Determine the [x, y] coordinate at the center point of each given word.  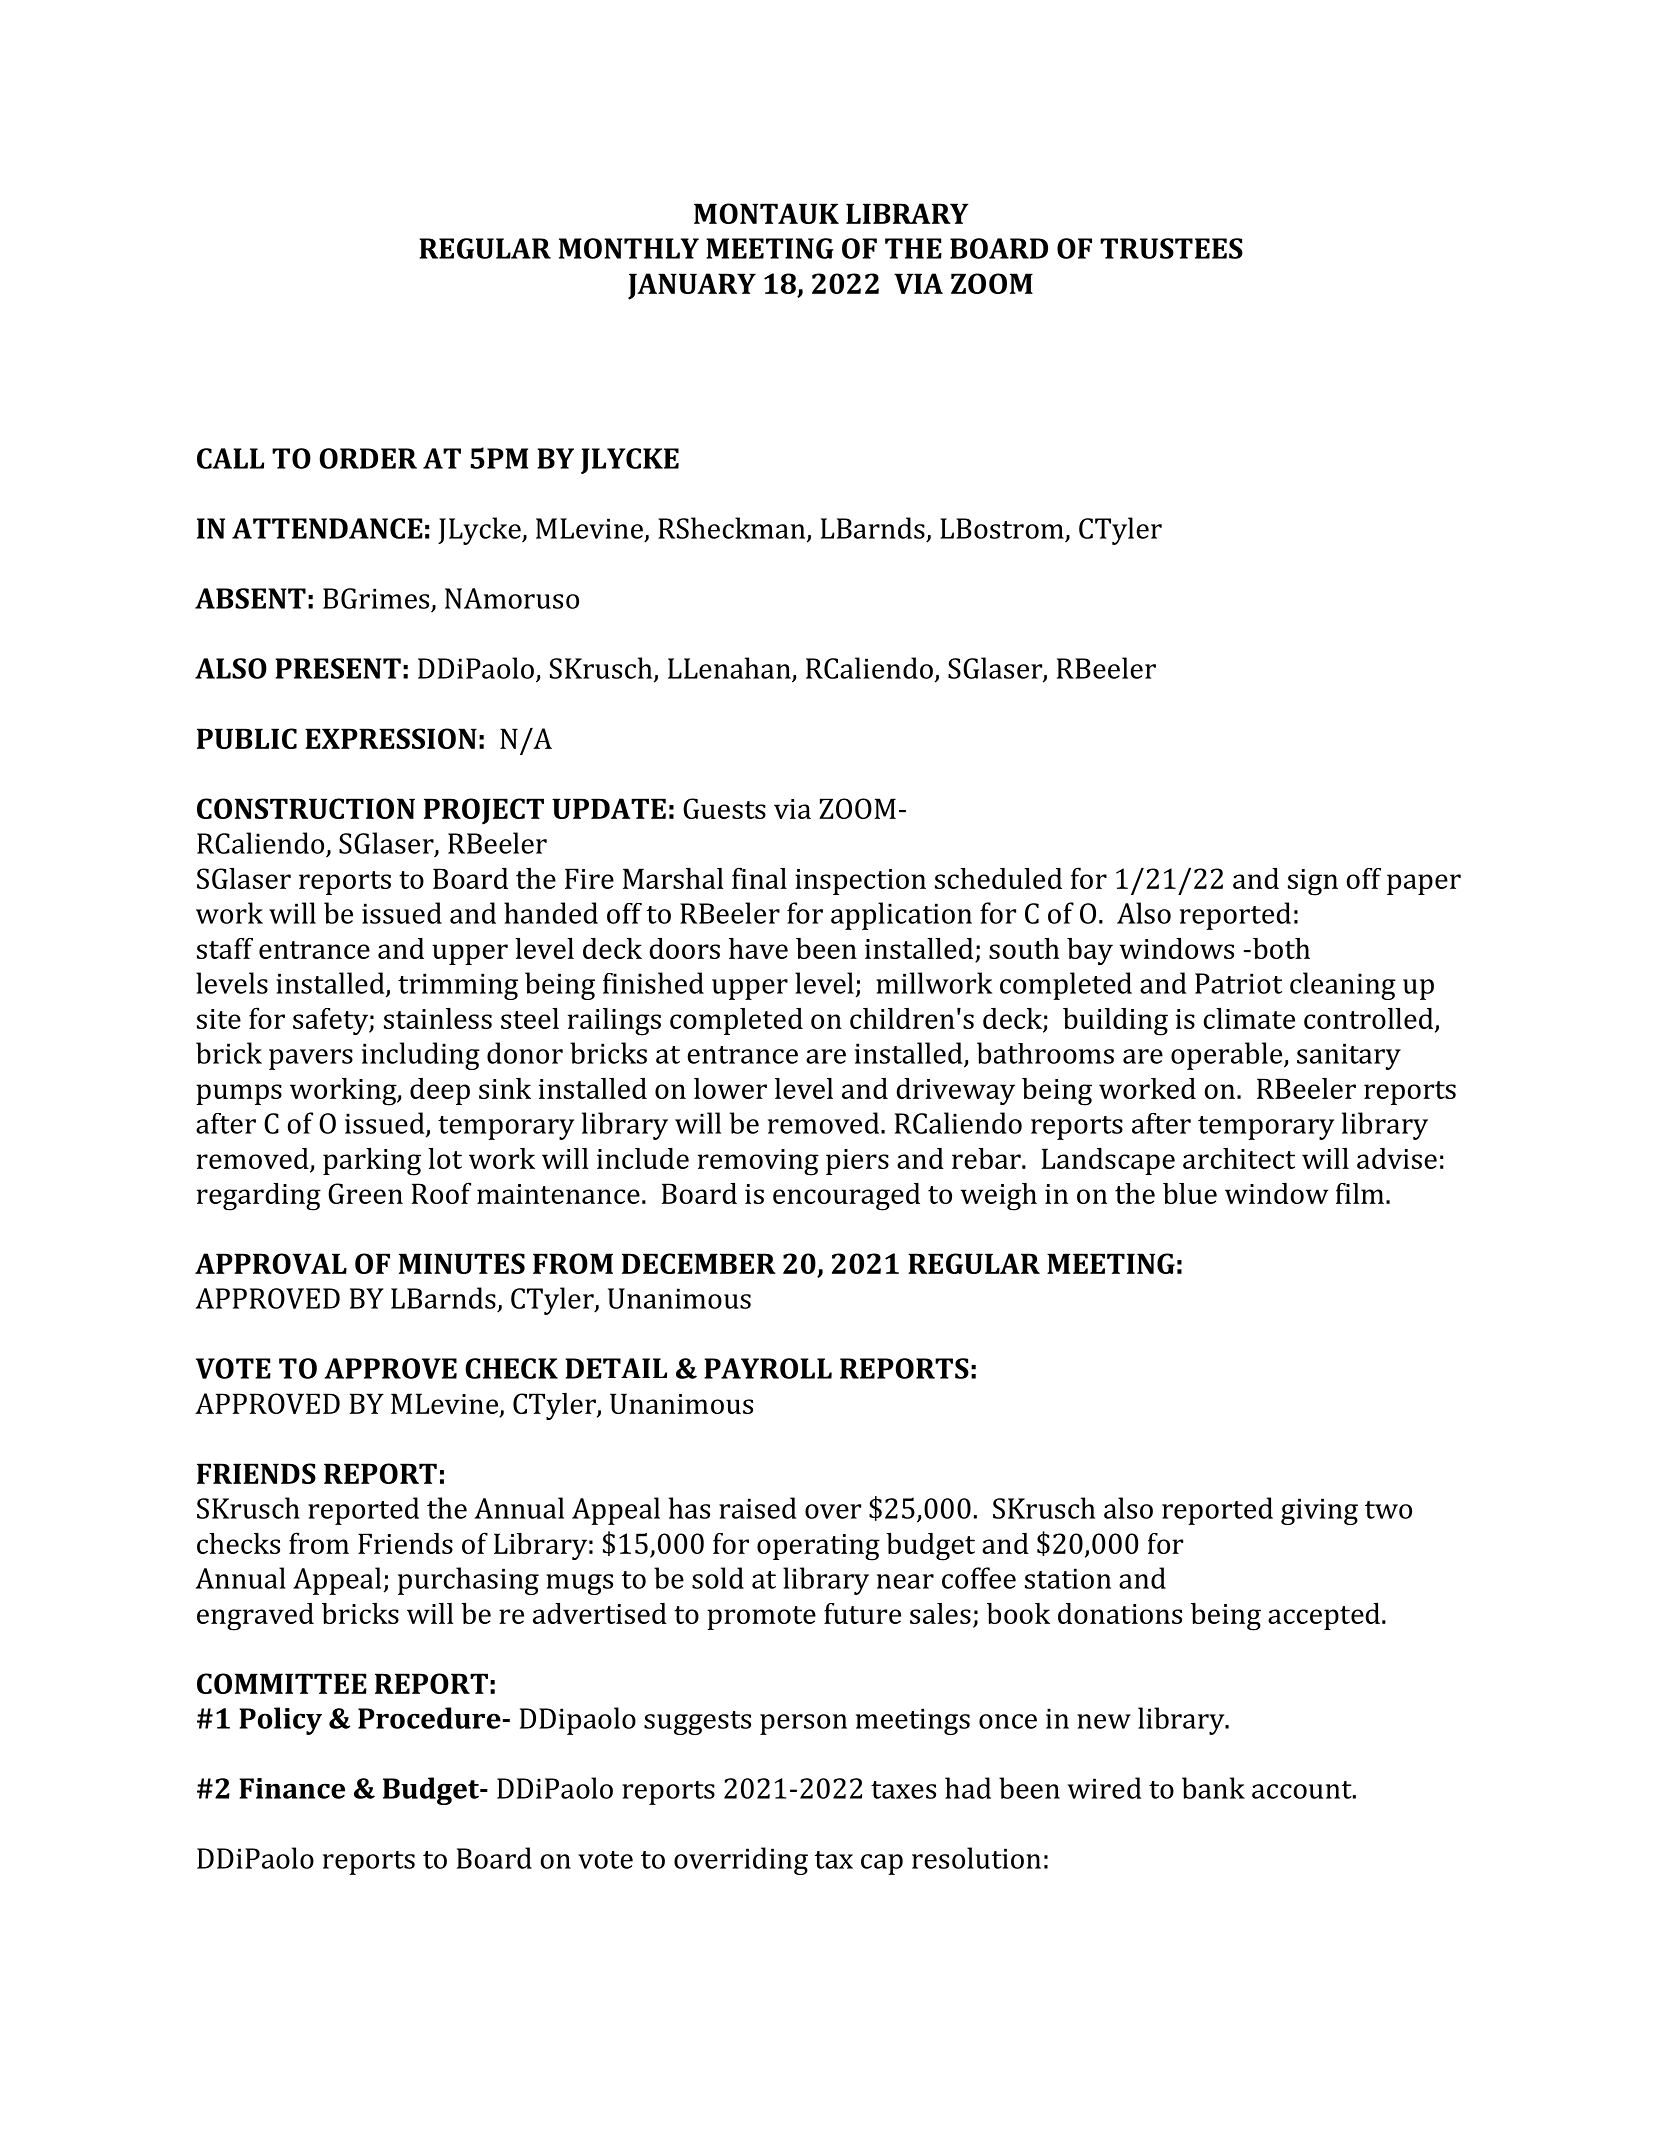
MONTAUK [766, 213]
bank [1213, 1788]
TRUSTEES [1171, 248]
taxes [903, 1790]
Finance [292, 1788]
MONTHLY [629, 248]
